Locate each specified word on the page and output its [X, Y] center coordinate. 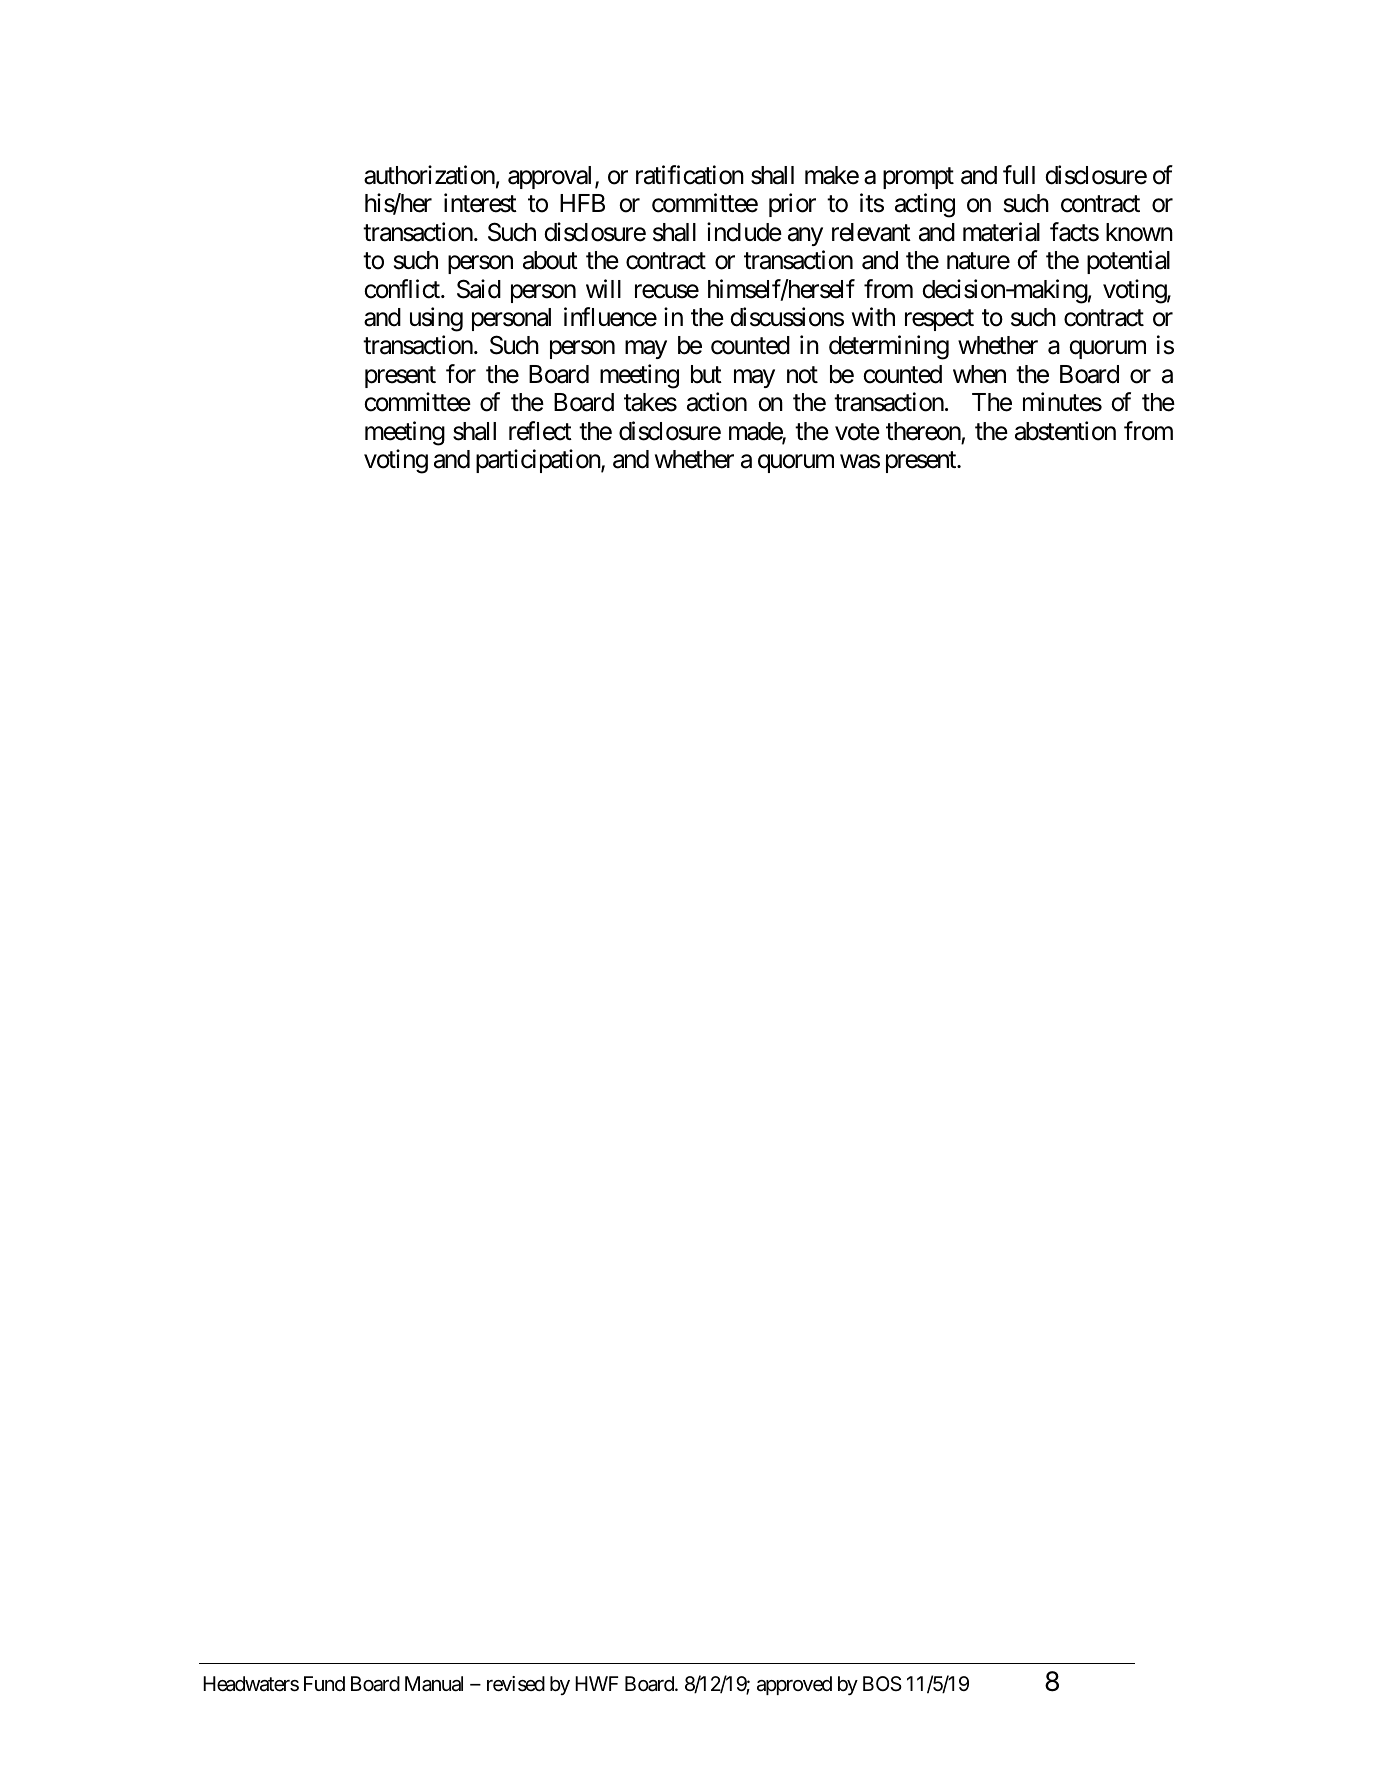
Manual [434, 1684]
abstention [1065, 431]
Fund [324, 1683]
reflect [540, 431]
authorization [429, 175]
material [1001, 232]
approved [794, 1685]
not [802, 375]
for [461, 374]
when [979, 374]
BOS [882, 1683]
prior [792, 205]
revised [516, 1684]
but [706, 374]
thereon [923, 431]
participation [539, 461]
